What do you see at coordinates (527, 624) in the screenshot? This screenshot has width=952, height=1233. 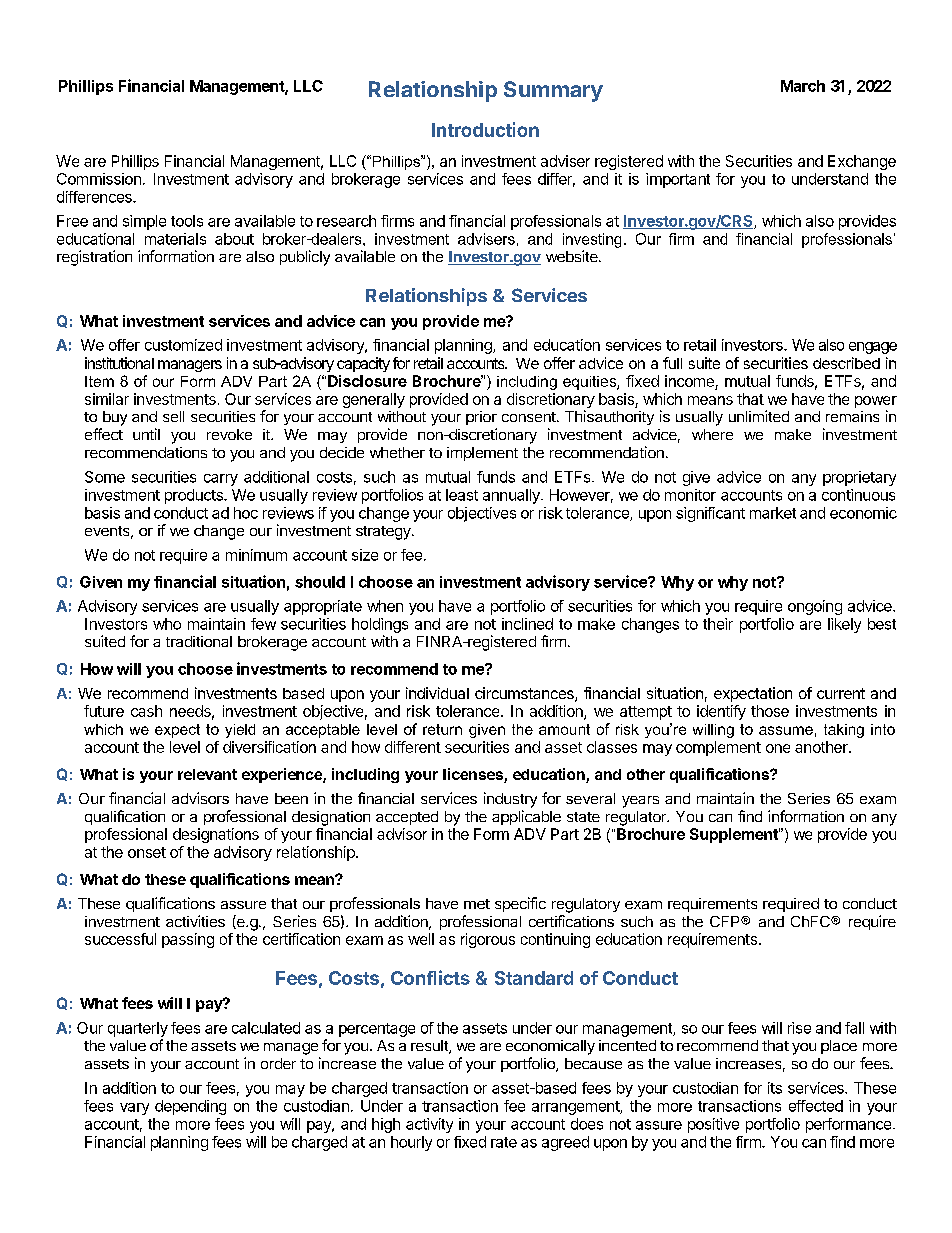 I see `inclined` at bounding box center [527, 624].
